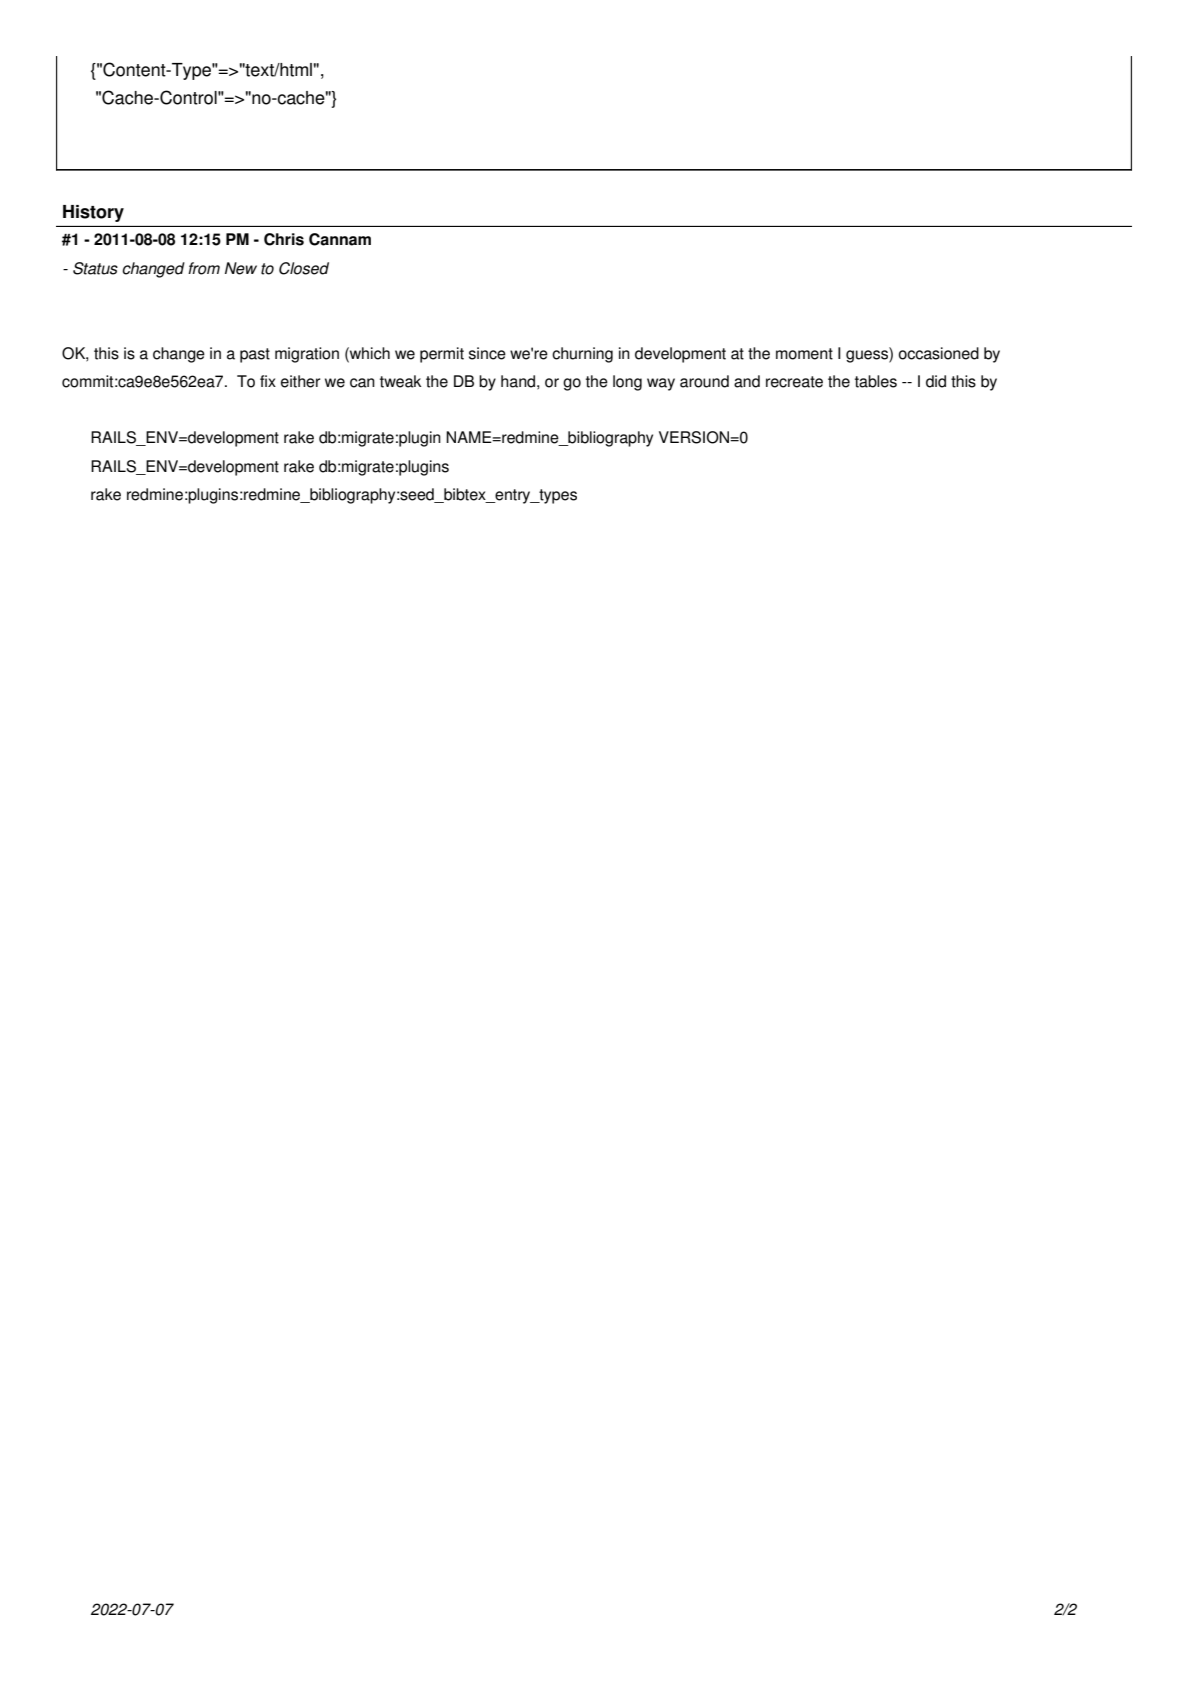  I want to click on moment, so click(804, 354).
